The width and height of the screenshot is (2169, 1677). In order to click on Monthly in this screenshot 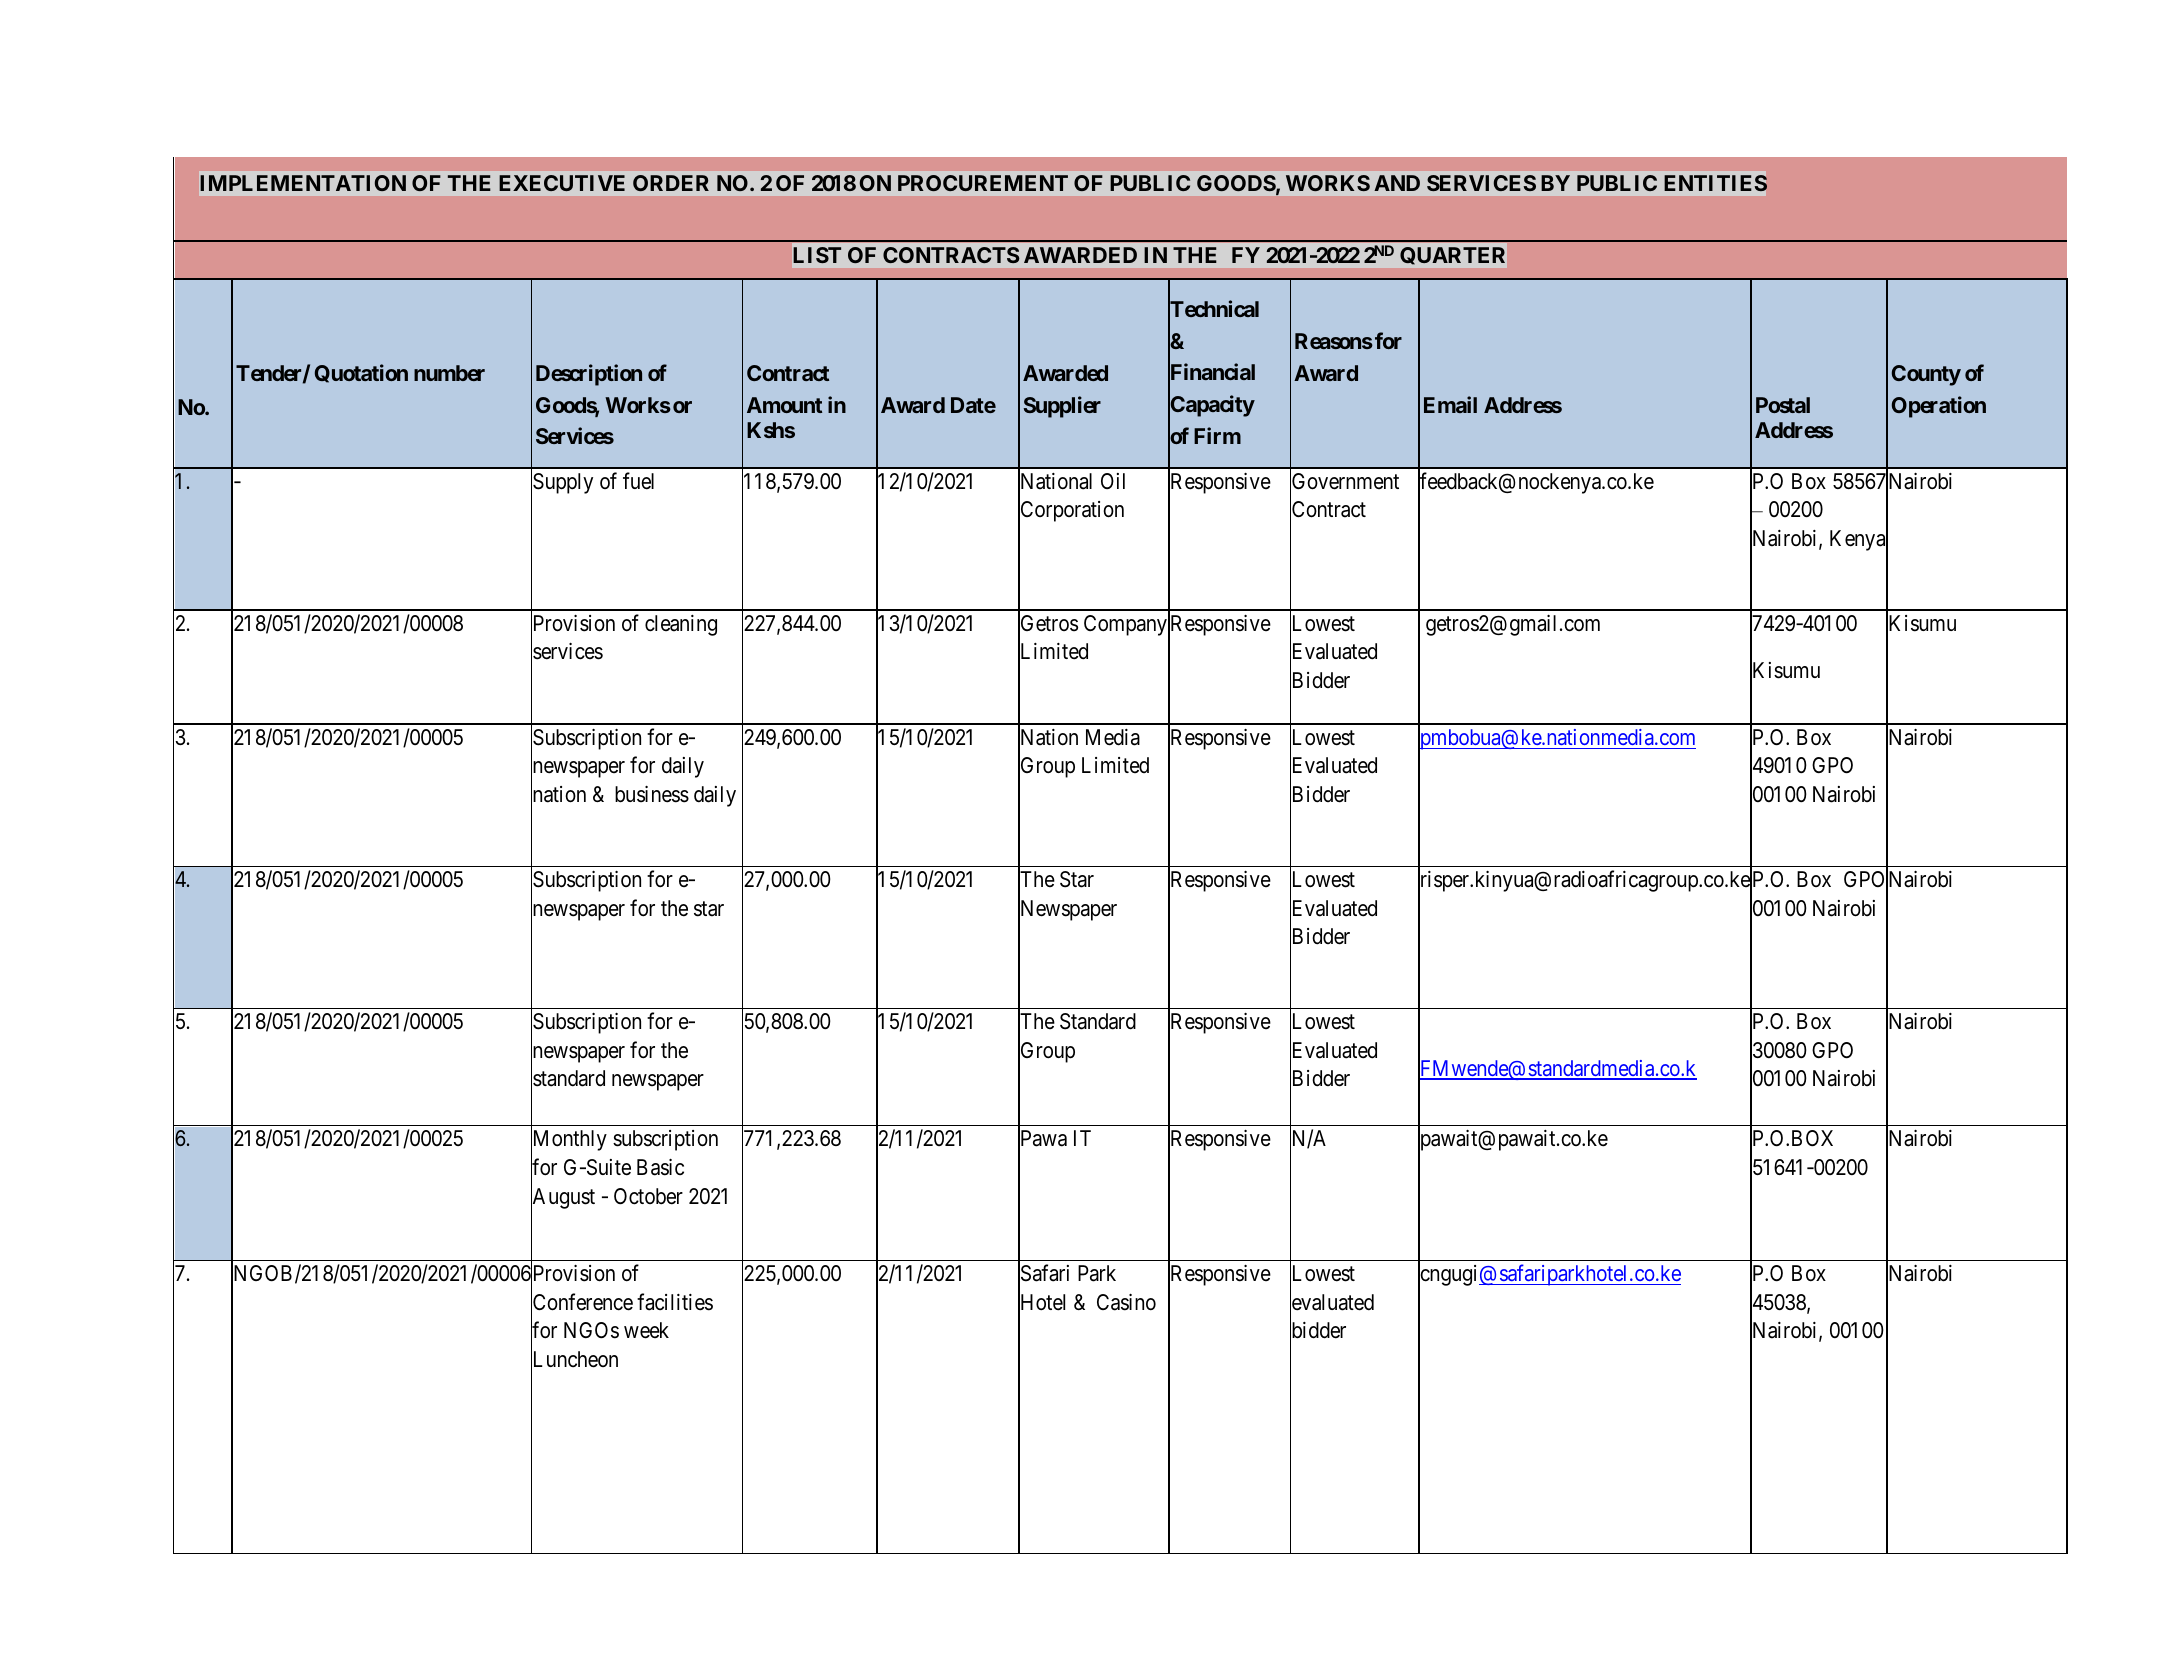, I will do `click(569, 1141)`.
